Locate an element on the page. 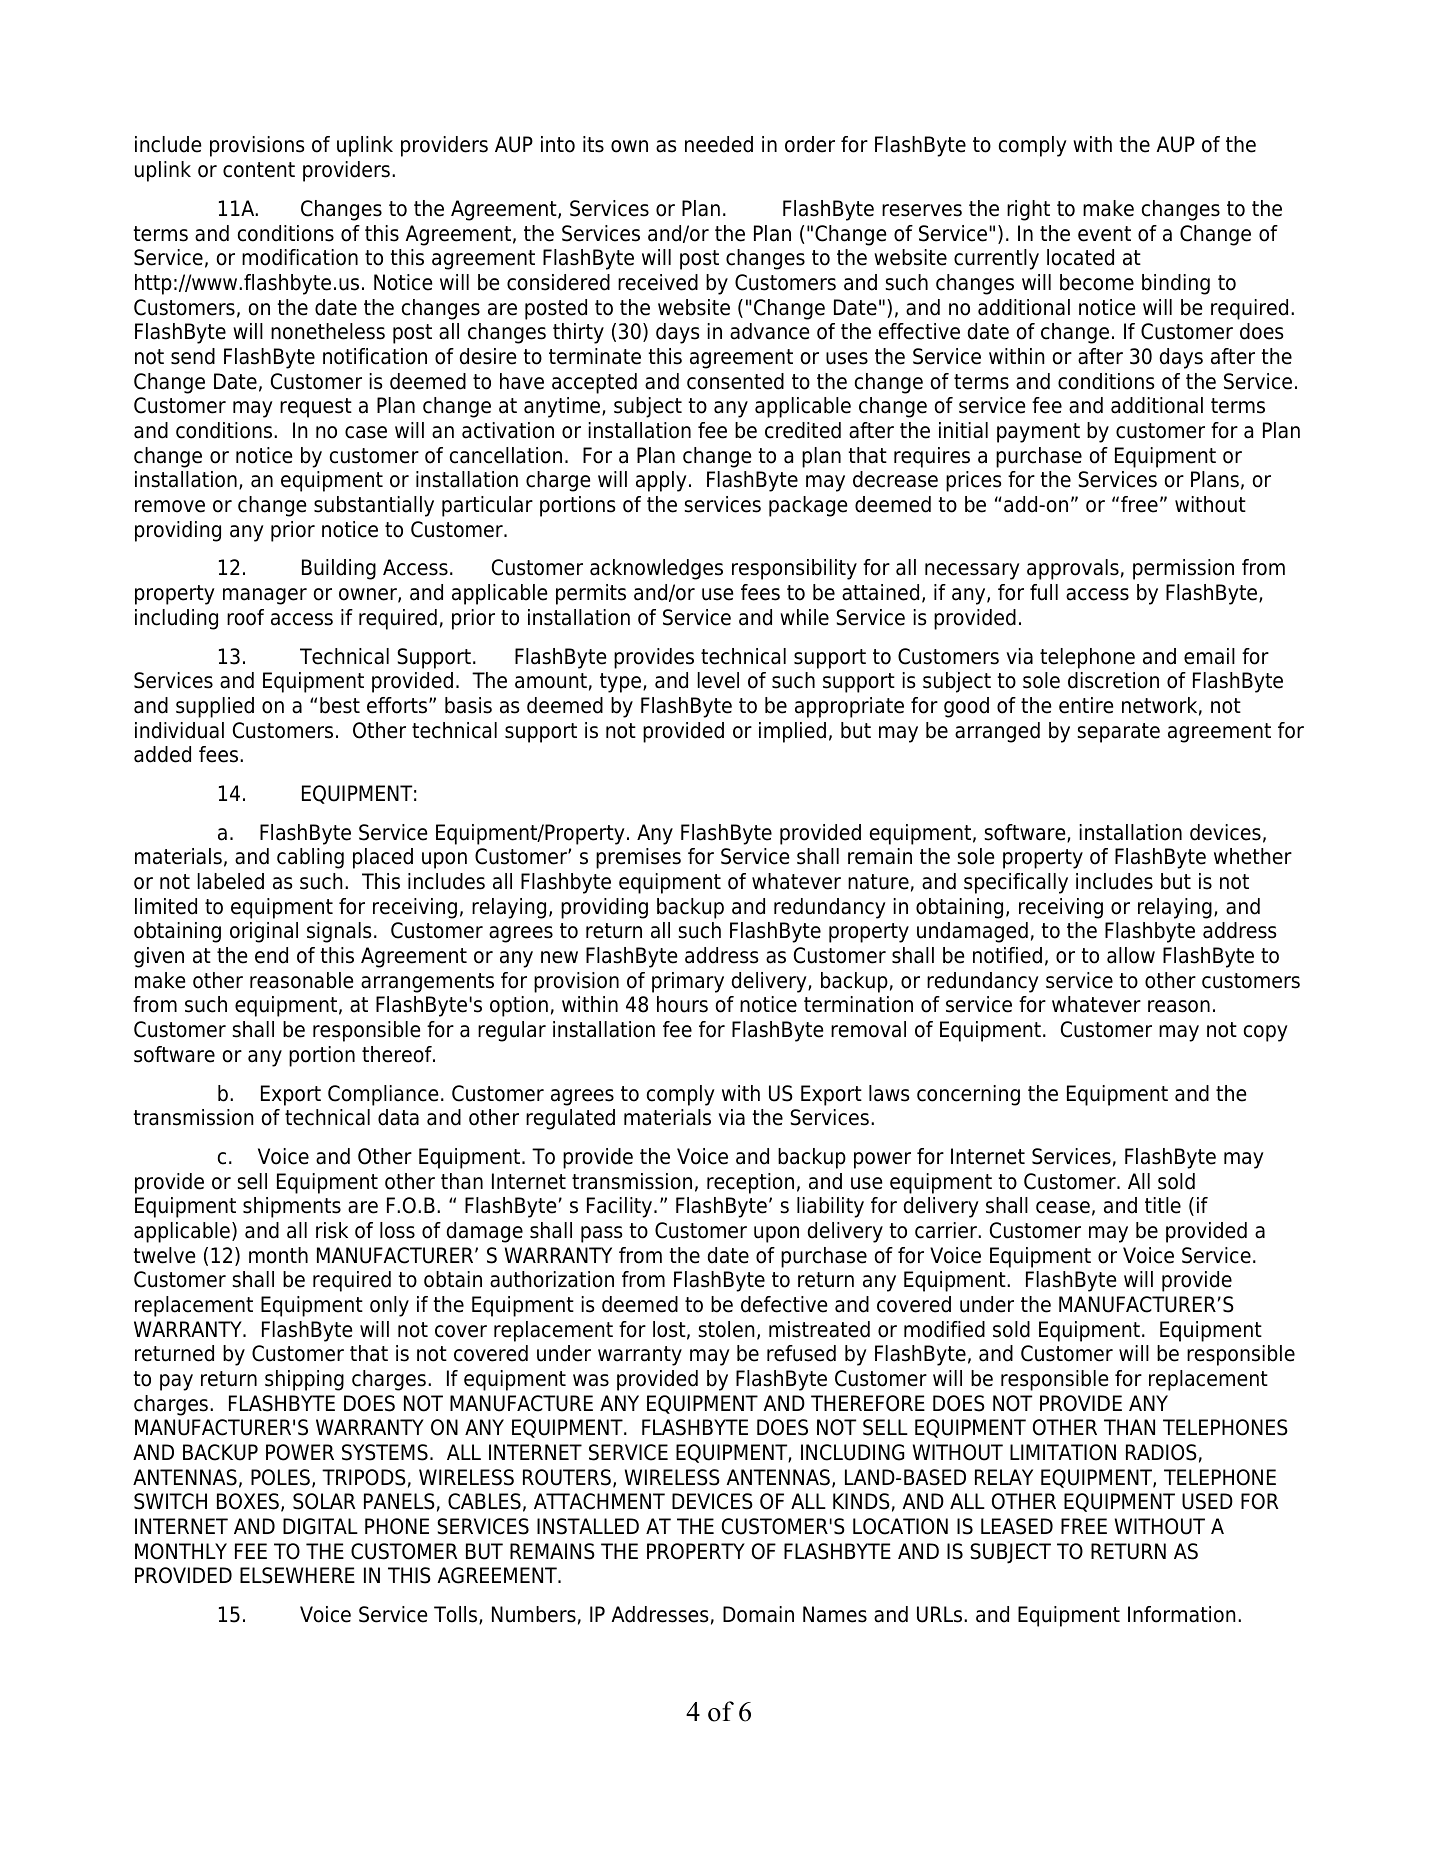 Image resolution: width=1438 pixels, height=1861 pixels. title is located at coordinates (1163, 1205).
